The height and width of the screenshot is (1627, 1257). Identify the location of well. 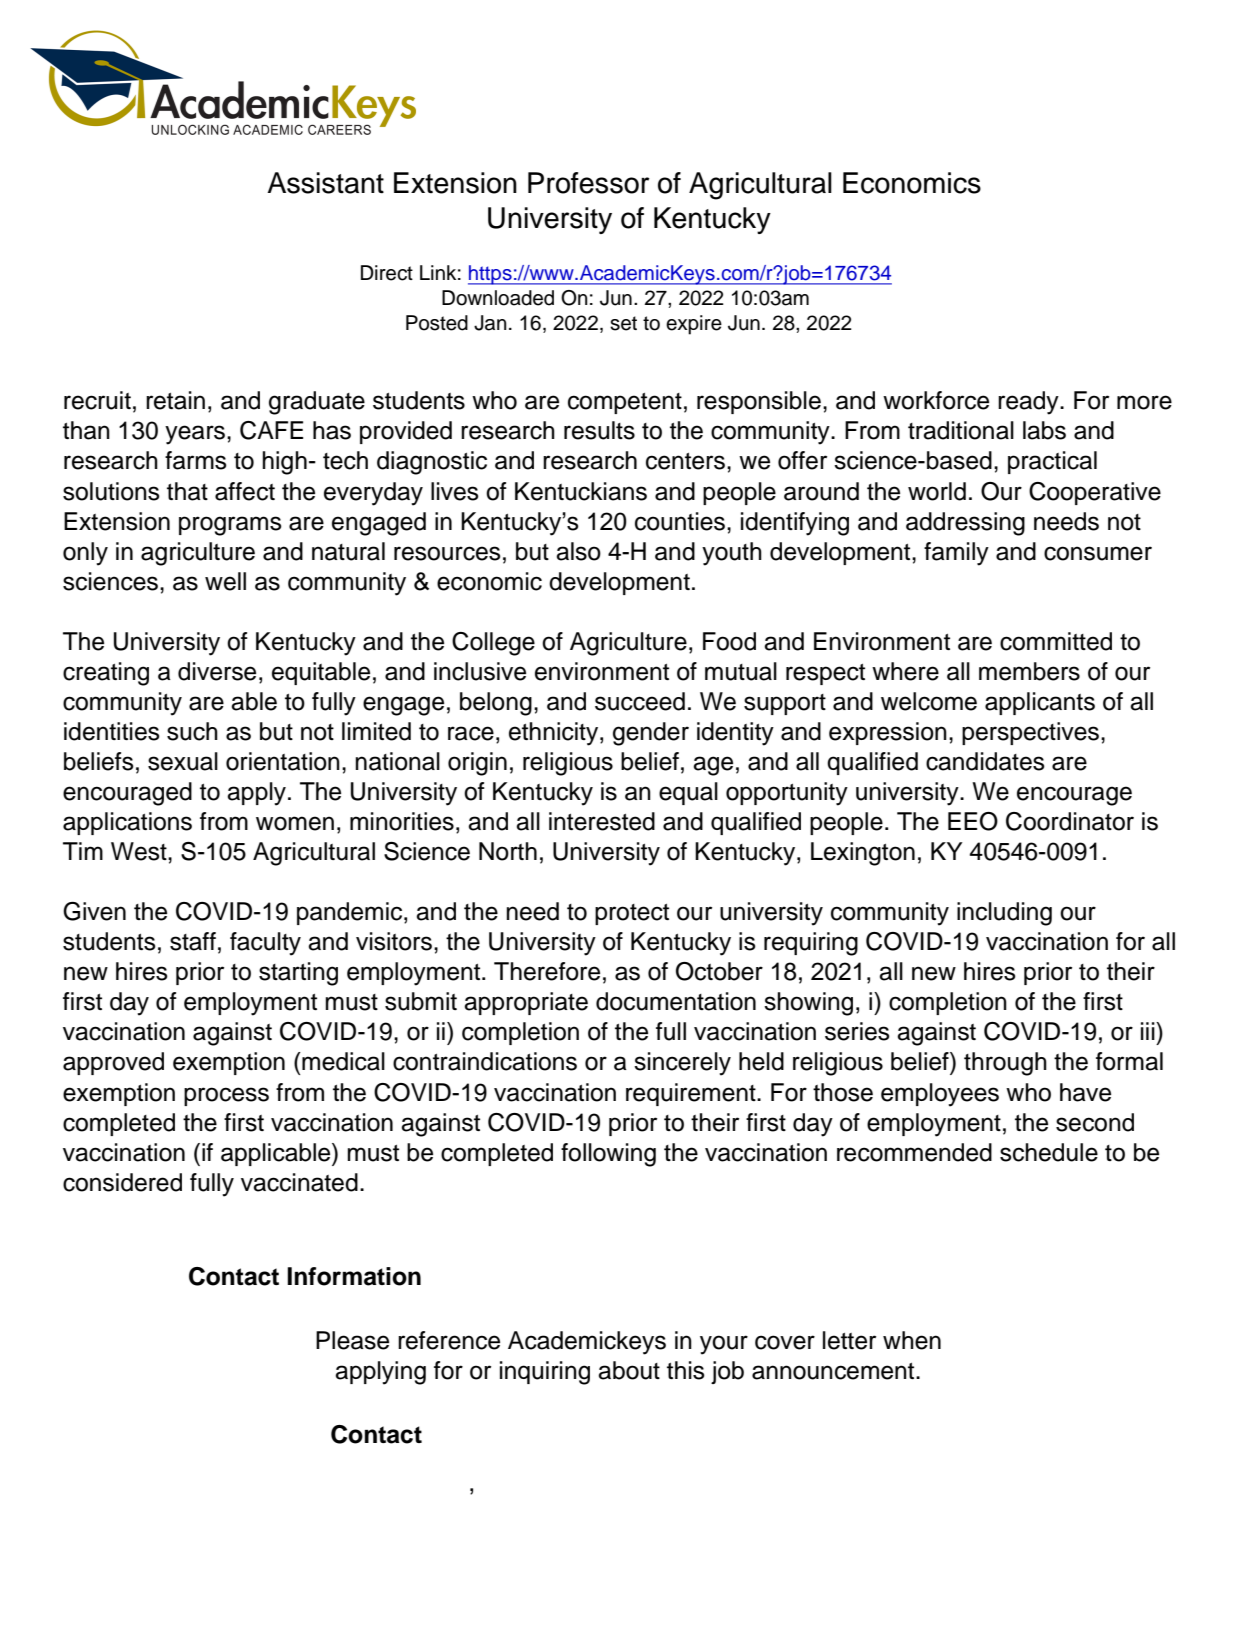
(225, 581).
